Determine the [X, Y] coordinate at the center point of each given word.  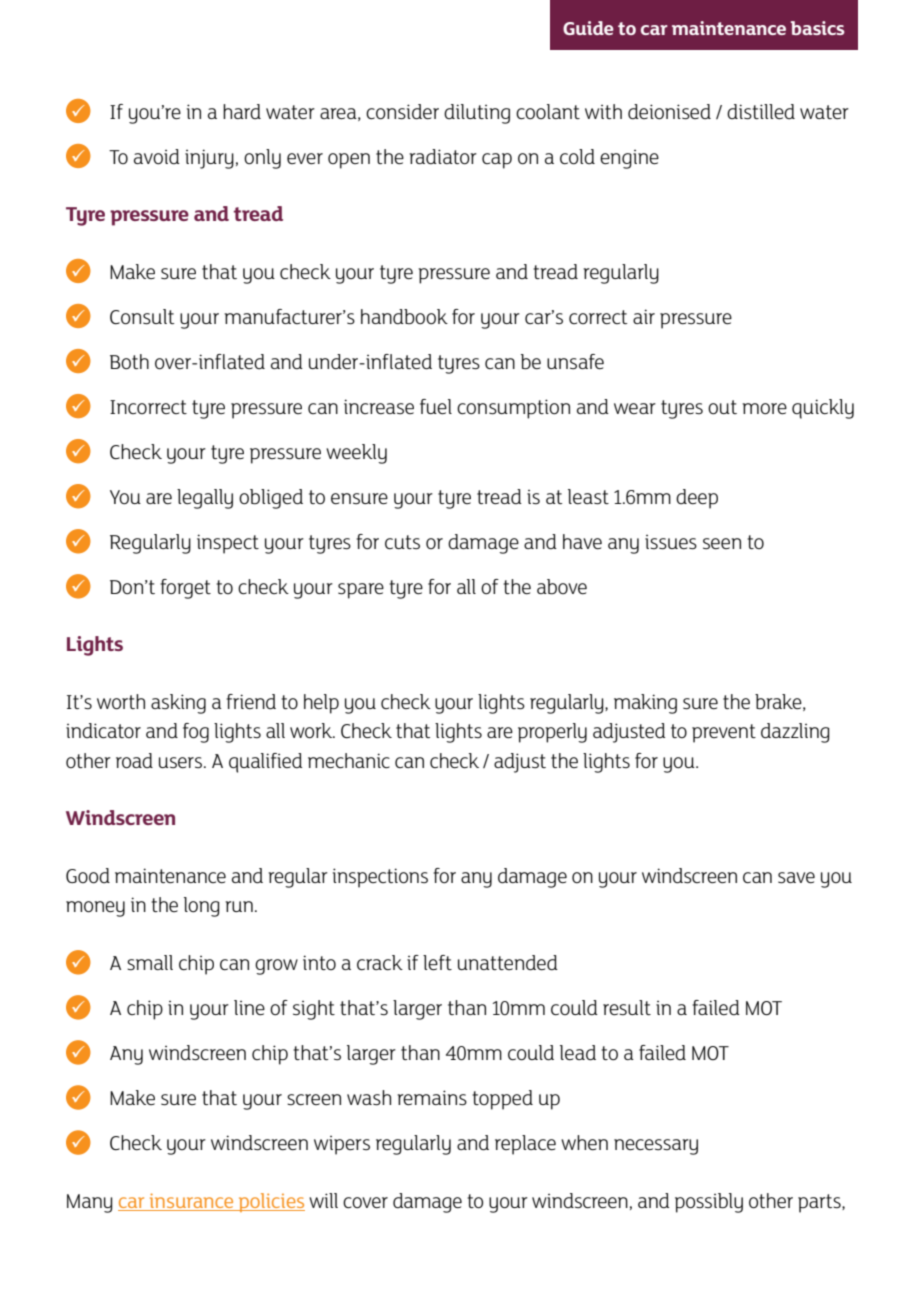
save [796, 878]
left [437, 962]
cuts [402, 542]
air [644, 316]
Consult [142, 317]
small [150, 962]
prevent [724, 733]
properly [552, 733]
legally [205, 499]
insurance [191, 1200]
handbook [404, 317]
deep [697, 499]
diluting [477, 114]
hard [242, 111]
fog [196, 733]
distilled [761, 112]
